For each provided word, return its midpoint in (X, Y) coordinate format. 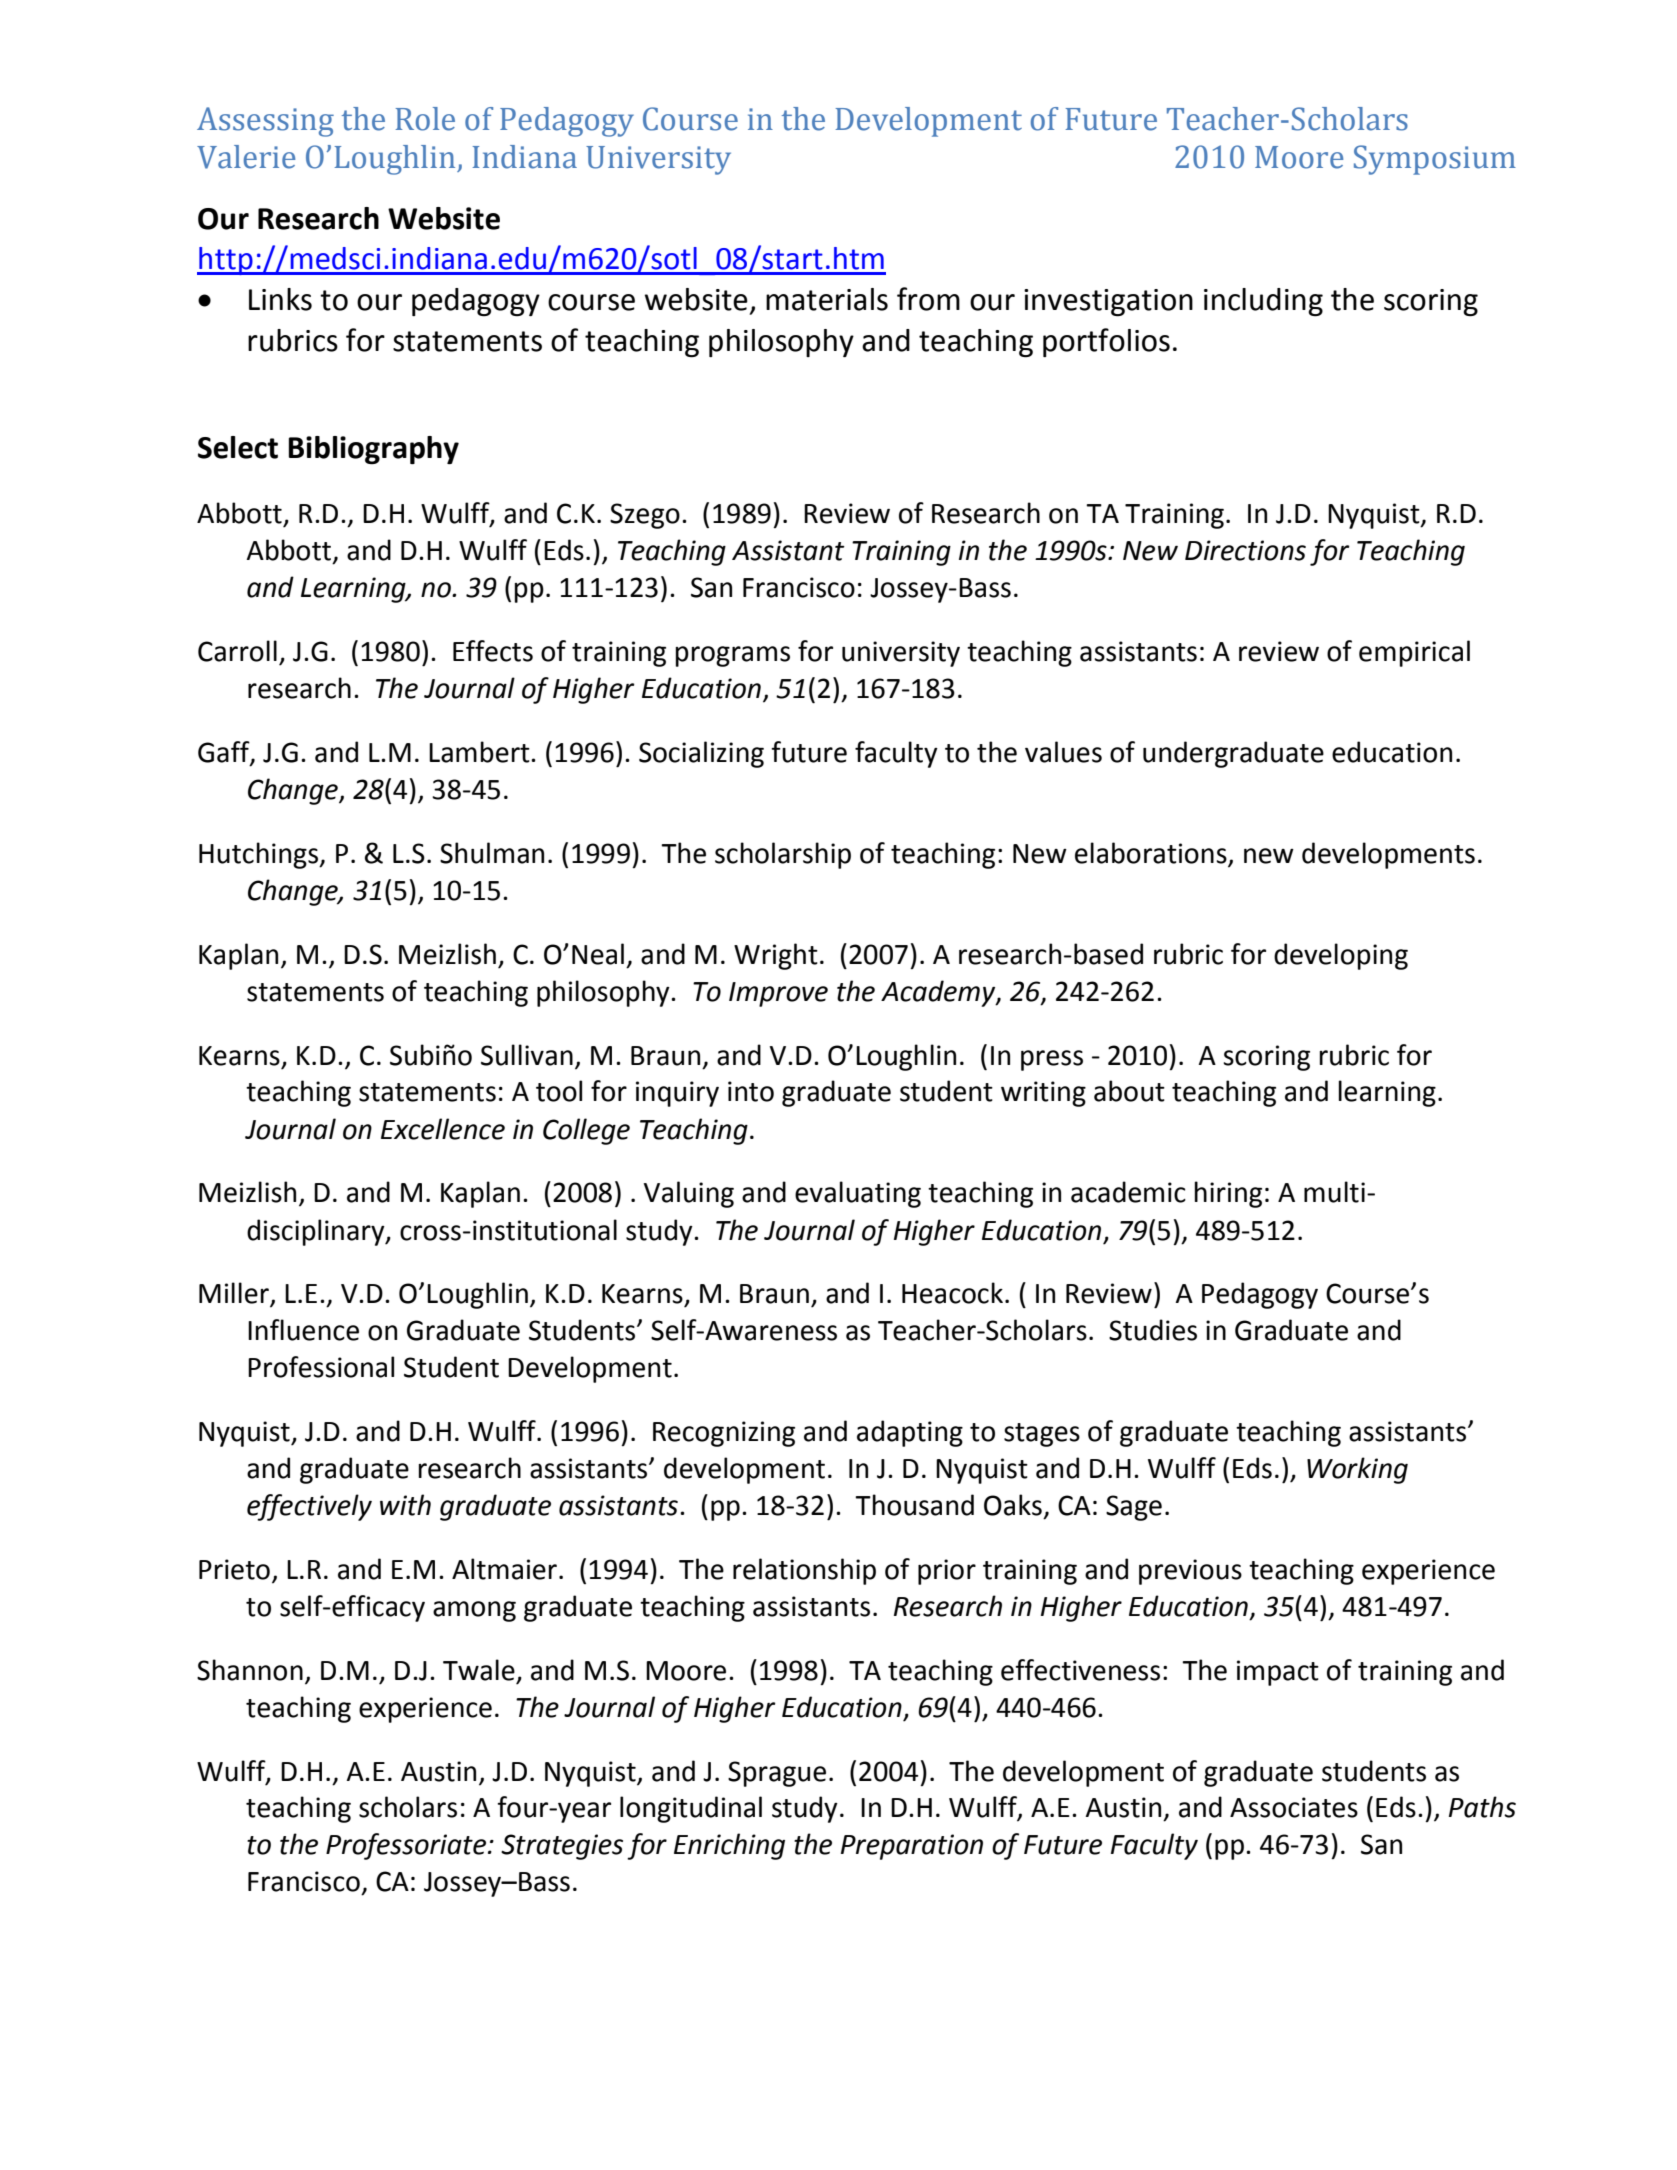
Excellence (443, 1129)
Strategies (562, 1847)
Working (1357, 1470)
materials (827, 299)
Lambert (480, 752)
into (751, 1091)
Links (280, 299)
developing (1341, 956)
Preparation (912, 1847)
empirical (1414, 653)
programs (732, 656)
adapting (910, 1433)
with (405, 1505)
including (1263, 302)
